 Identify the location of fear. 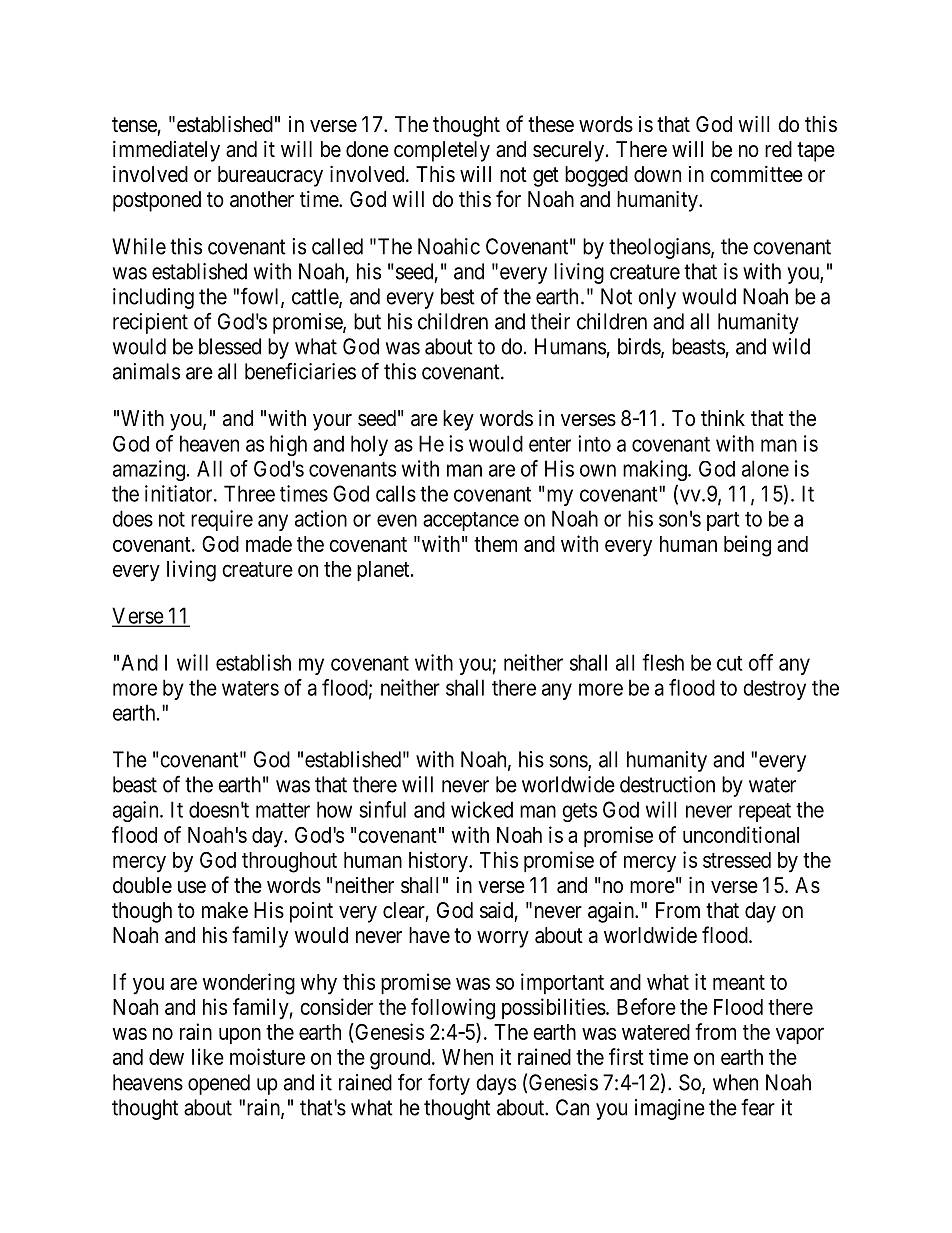
(758, 1107).
